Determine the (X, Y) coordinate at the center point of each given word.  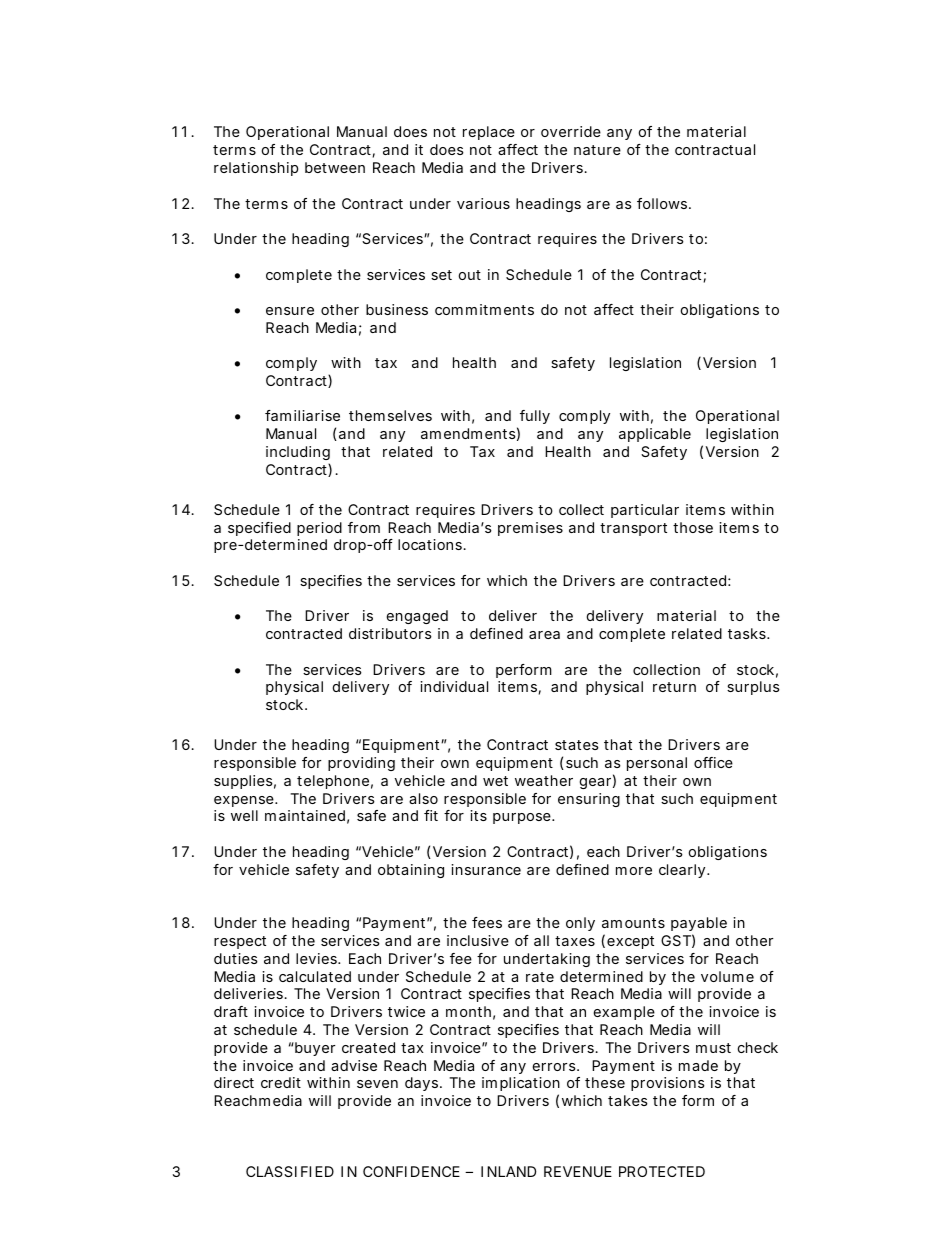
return (674, 687)
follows (663, 203)
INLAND (508, 1171)
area (544, 635)
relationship (256, 169)
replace (489, 133)
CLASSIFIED (290, 1171)
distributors (390, 633)
